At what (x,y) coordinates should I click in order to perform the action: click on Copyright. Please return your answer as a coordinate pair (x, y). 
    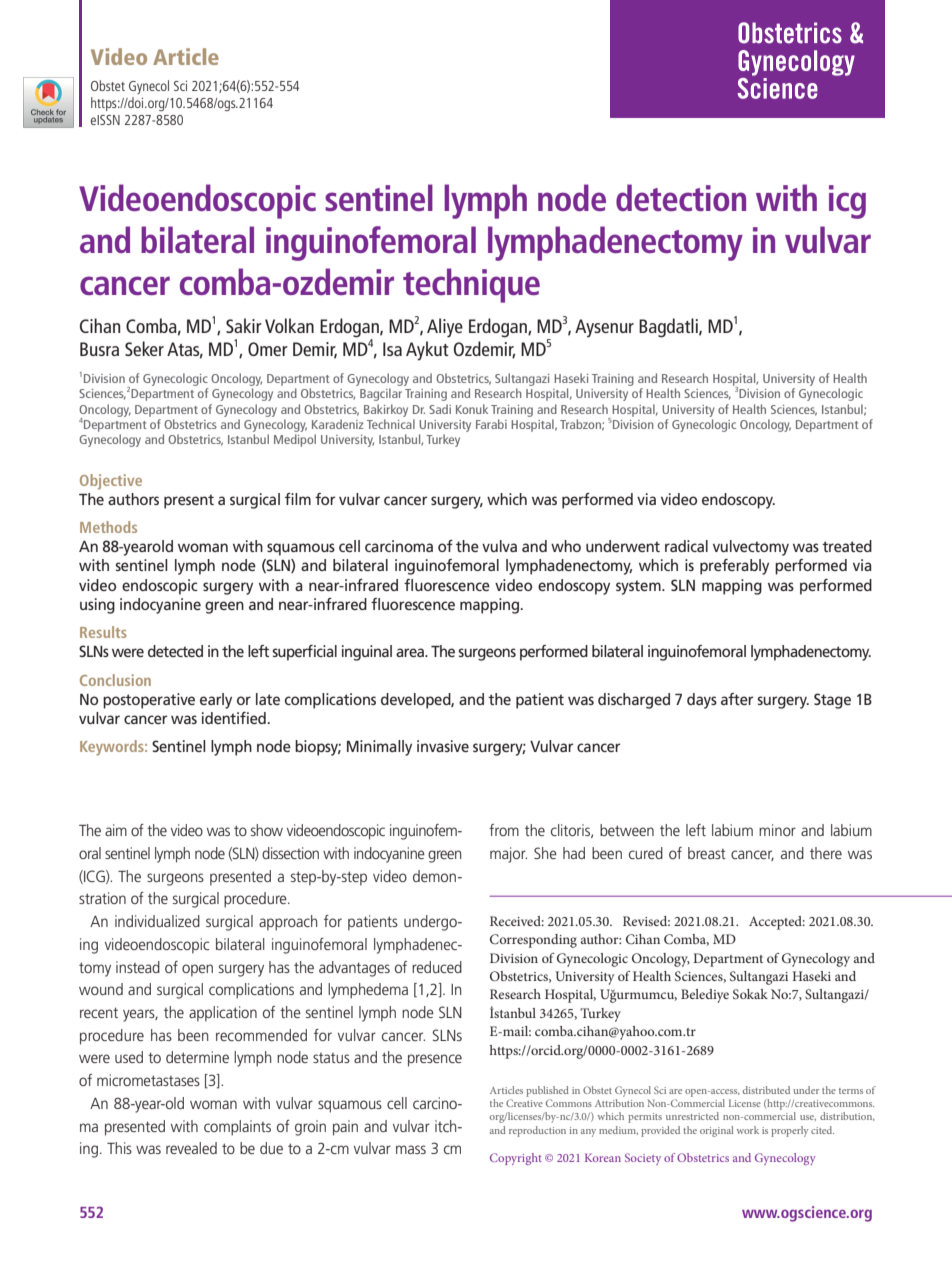
    Looking at the image, I should click on (516, 1159).
